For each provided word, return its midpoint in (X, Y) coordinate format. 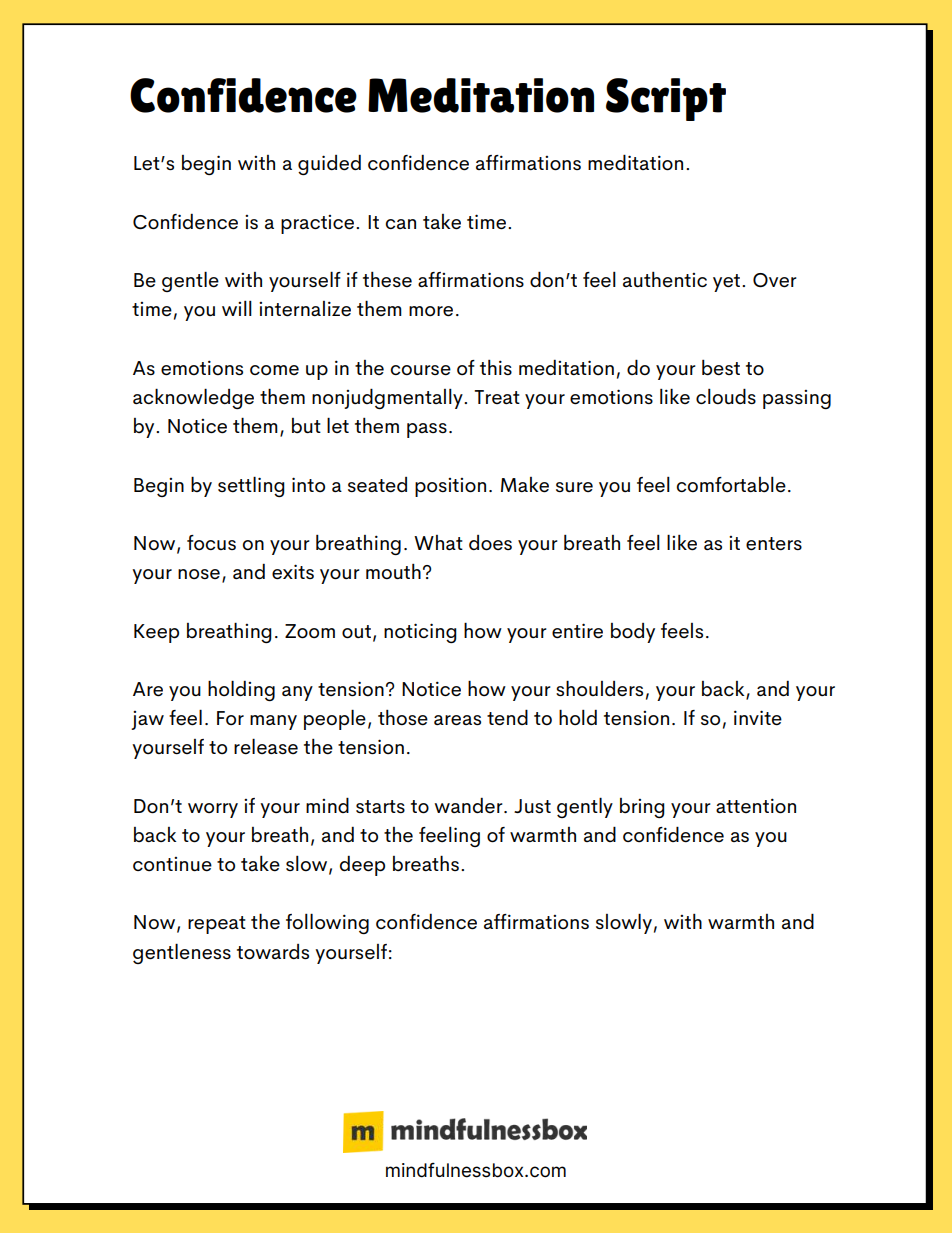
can (400, 224)
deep (362, 866)
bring (642, 808)
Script (666, 99)
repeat (217, 925)
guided (329, 165)
